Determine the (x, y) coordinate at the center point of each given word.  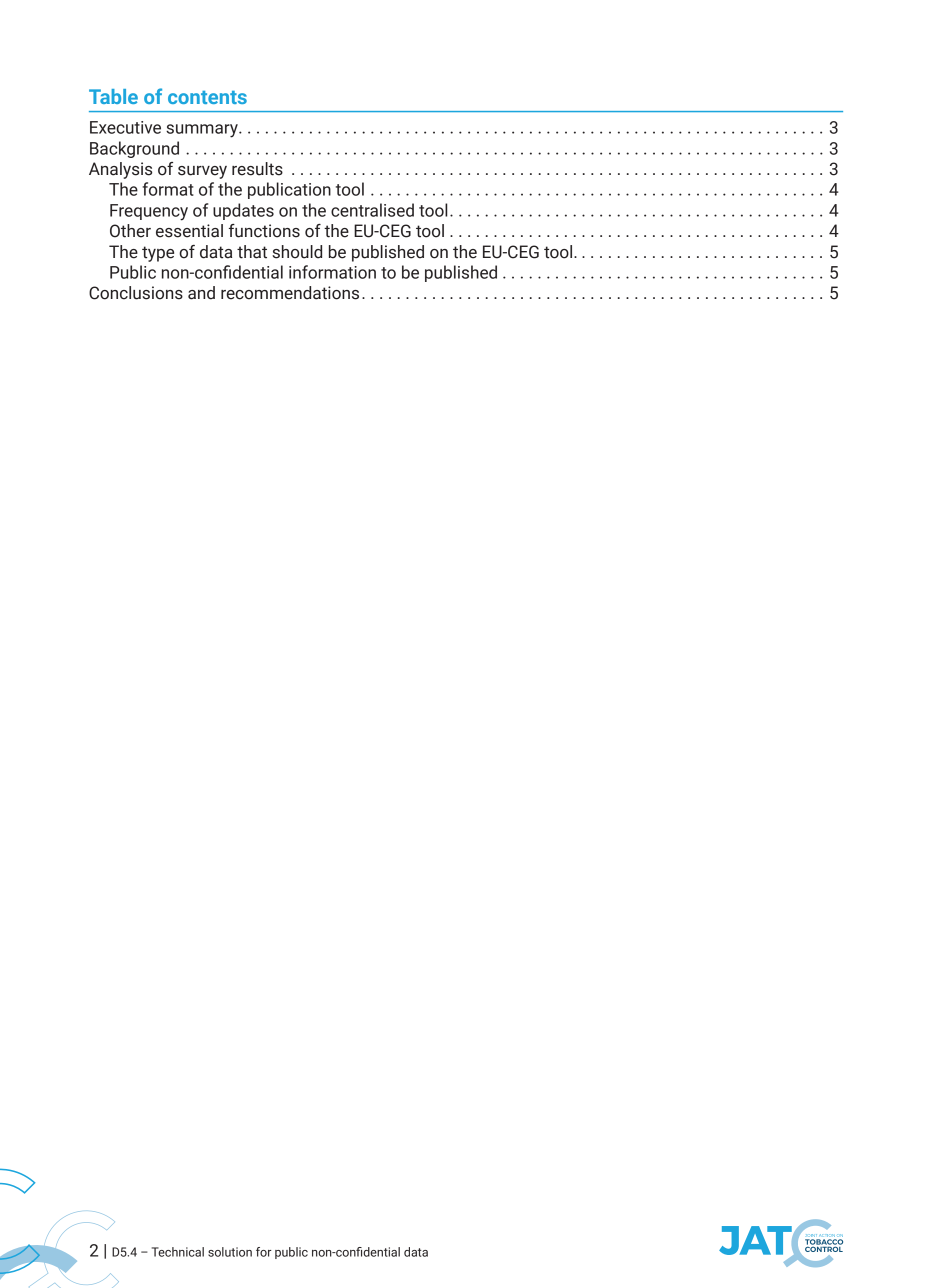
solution (230, 1252)
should (297, 252)
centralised (372, 210)
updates (243, 211)
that (252, 252)
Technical (178, 1252)
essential (189, 231)
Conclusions (136, 293)
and (201, 293)
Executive (125, 127)
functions (264, 231)
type (158, 254)
